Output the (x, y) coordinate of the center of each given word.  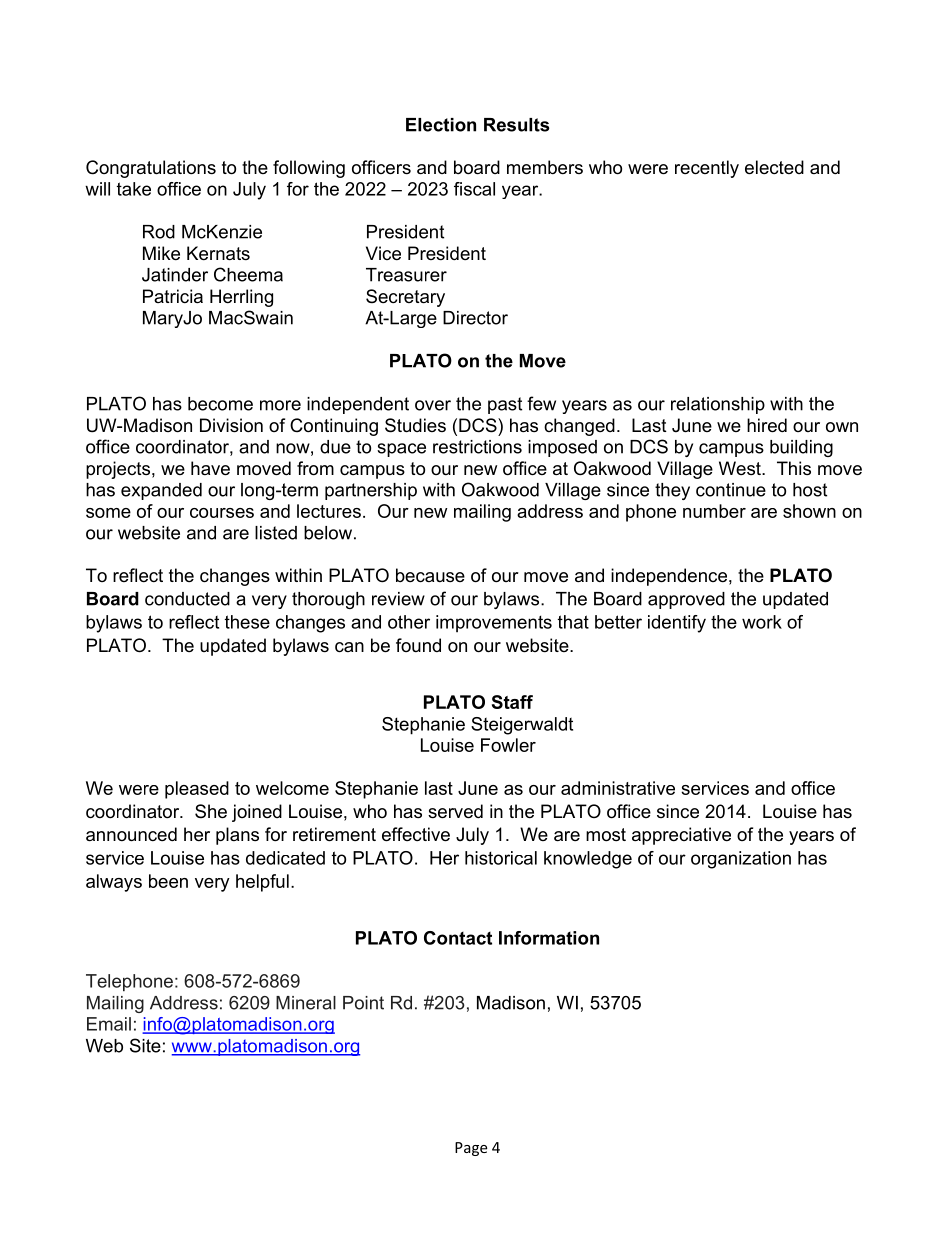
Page (471, 1149)
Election (441, 125)
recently (707, 169)
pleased (197, 790)
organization (741, 860)
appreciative (681, 836)
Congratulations (151, 169)
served (455, 811)
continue (731, 490)
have (210, 468)
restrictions (477, 447)
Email (109, 1024)
